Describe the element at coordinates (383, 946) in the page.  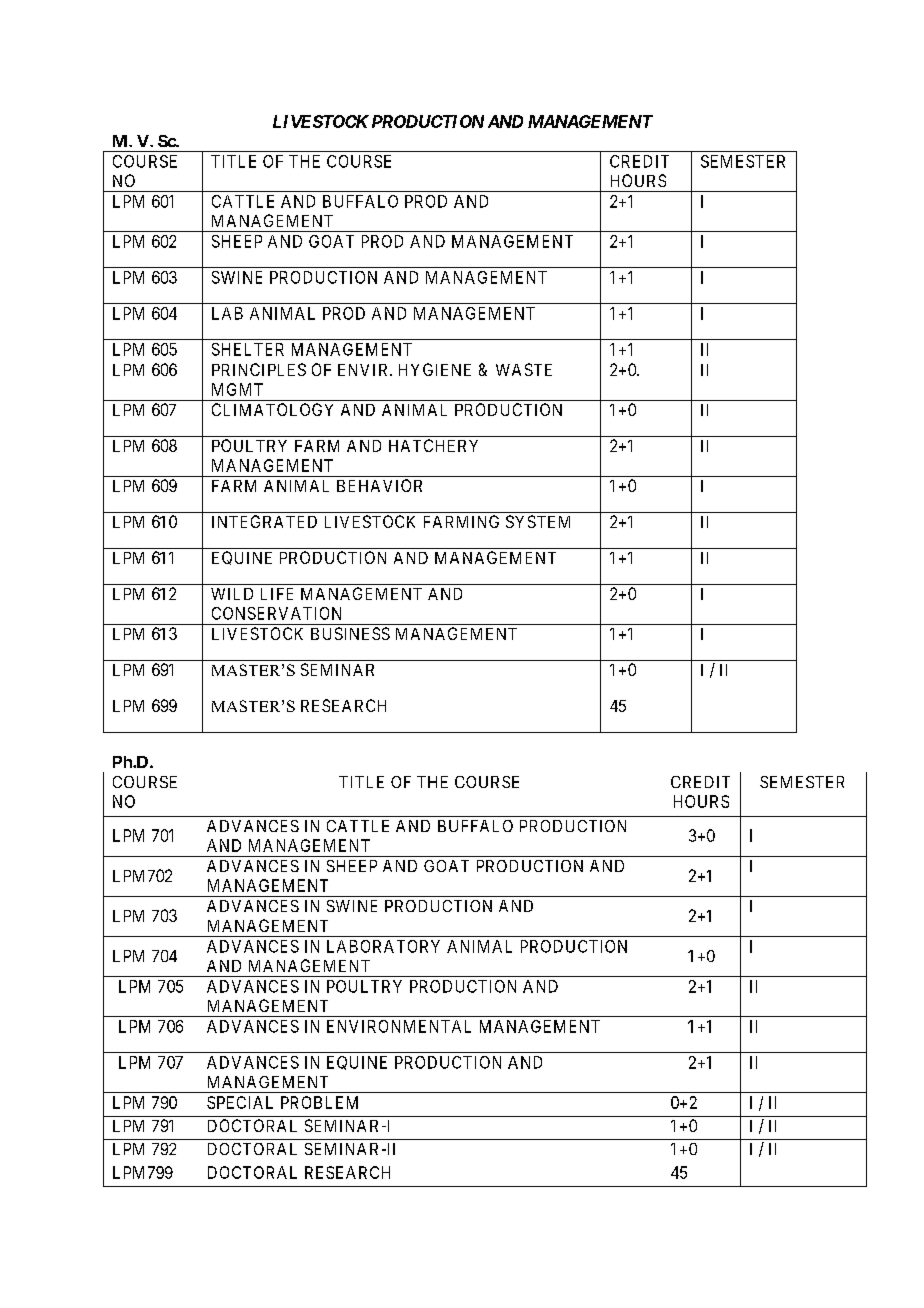
I see `LABORATORY` at that location.
